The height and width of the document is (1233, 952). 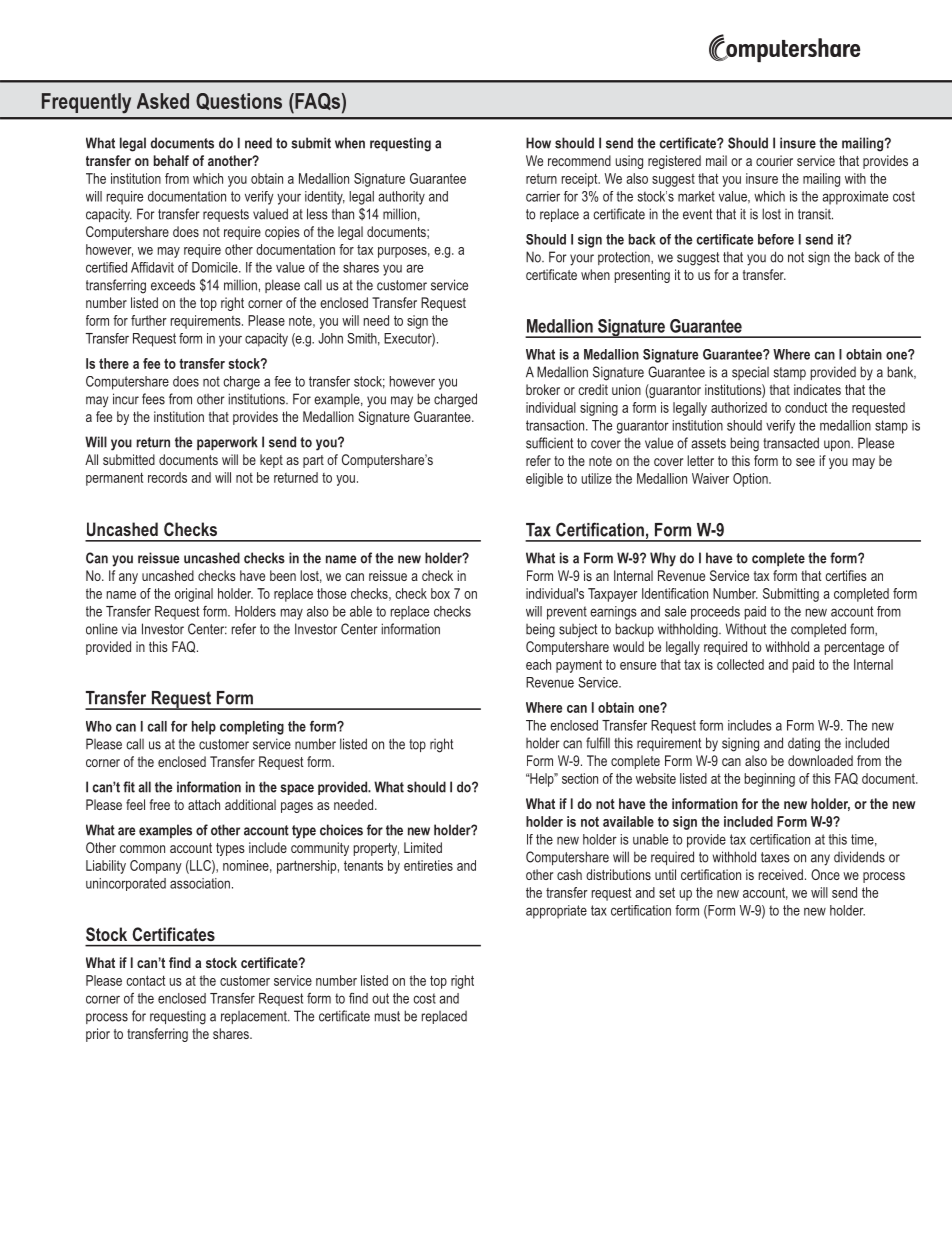 What do you see at coordinates (252, 728) in the document?
I see `completing` at bounding box center [252, 728].
